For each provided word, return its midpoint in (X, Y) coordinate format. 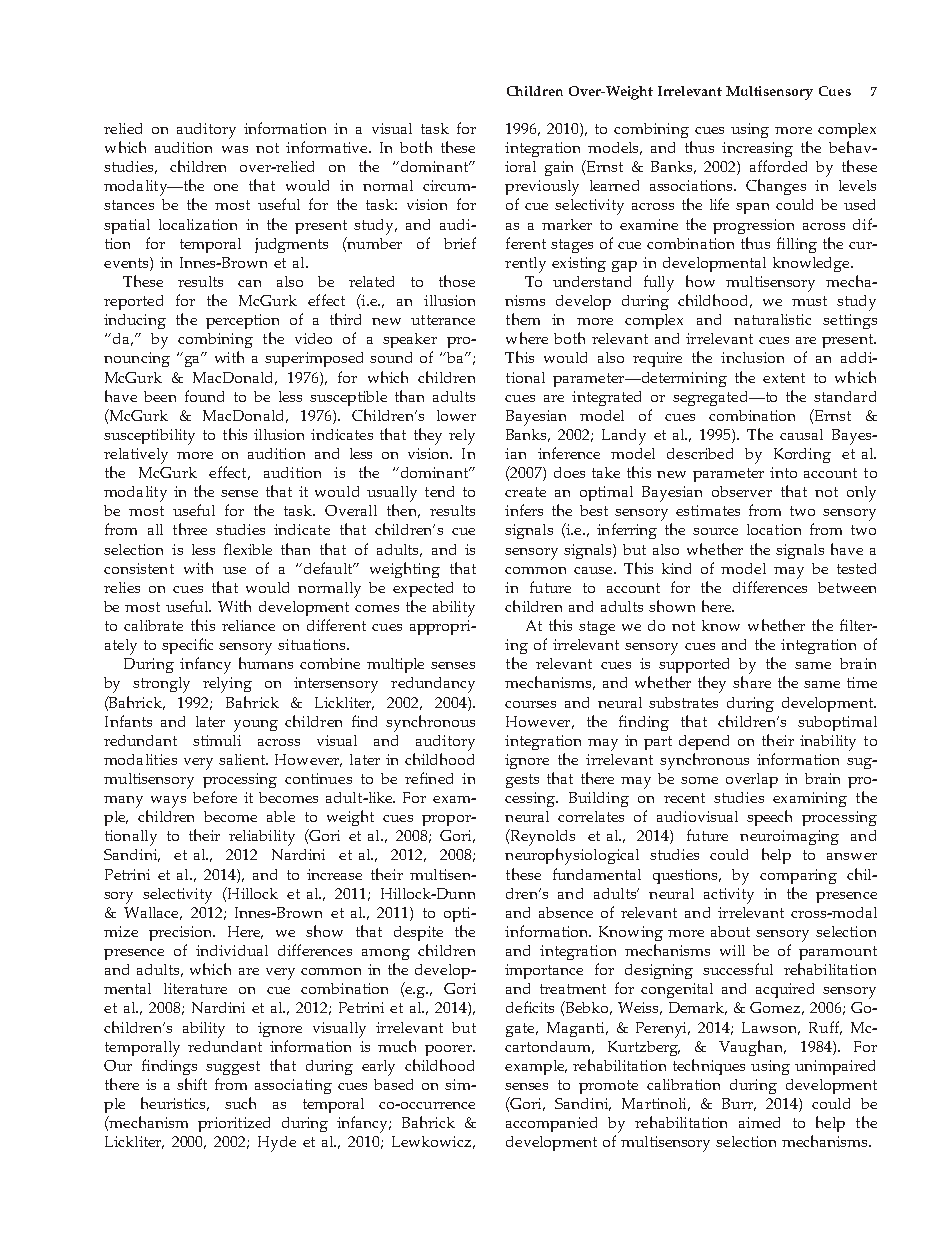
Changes (776, 187)
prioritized (234, 1124)
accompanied (551, 1124)
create (525, 492)
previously (542, 188)
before (215, 797)
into (783, 472)
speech (769, 818)
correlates (591, 816)
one (226, 187)
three (190, 529)
